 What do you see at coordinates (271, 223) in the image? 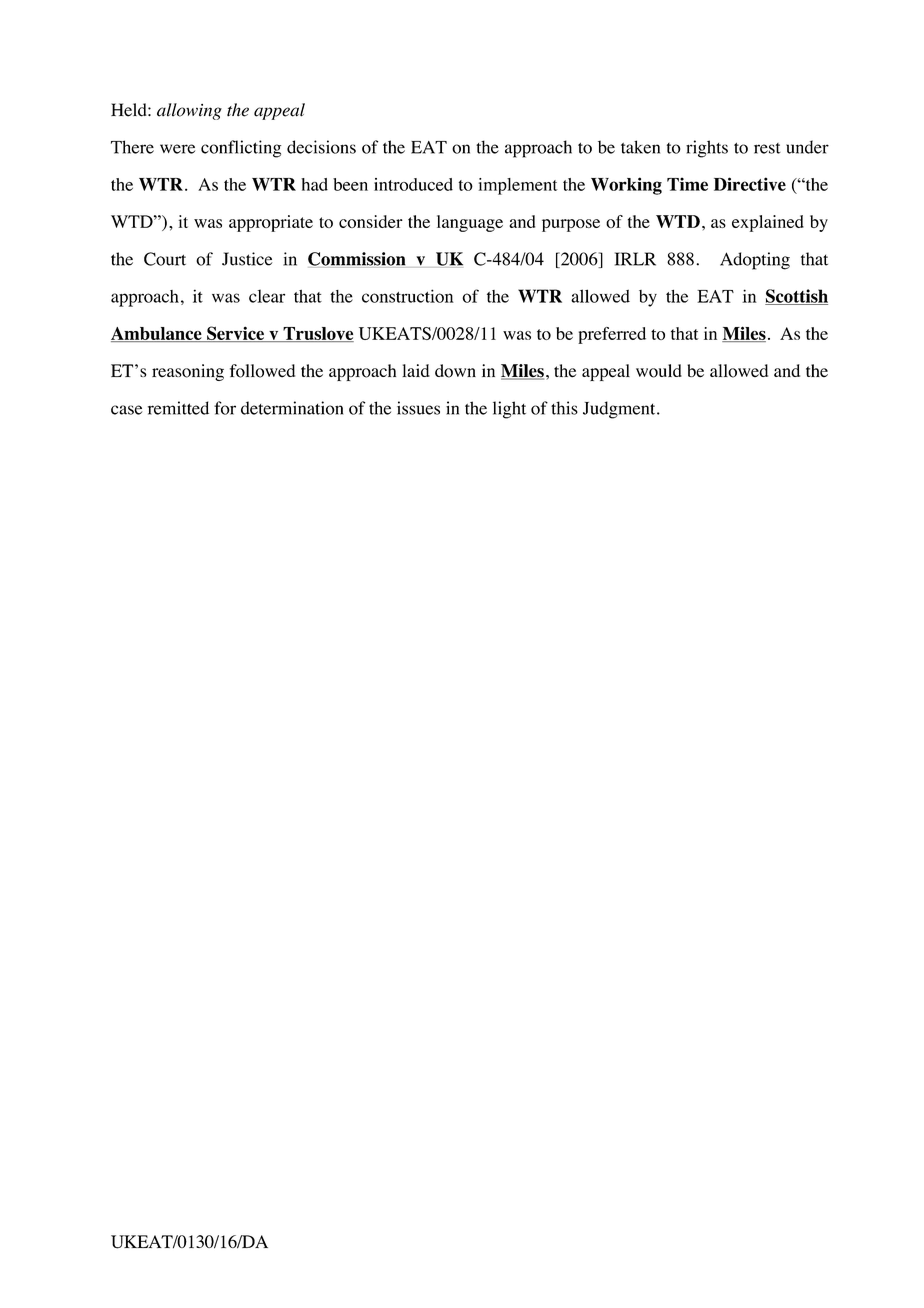
I see `appropriate` at bounding box center [271, 223].
